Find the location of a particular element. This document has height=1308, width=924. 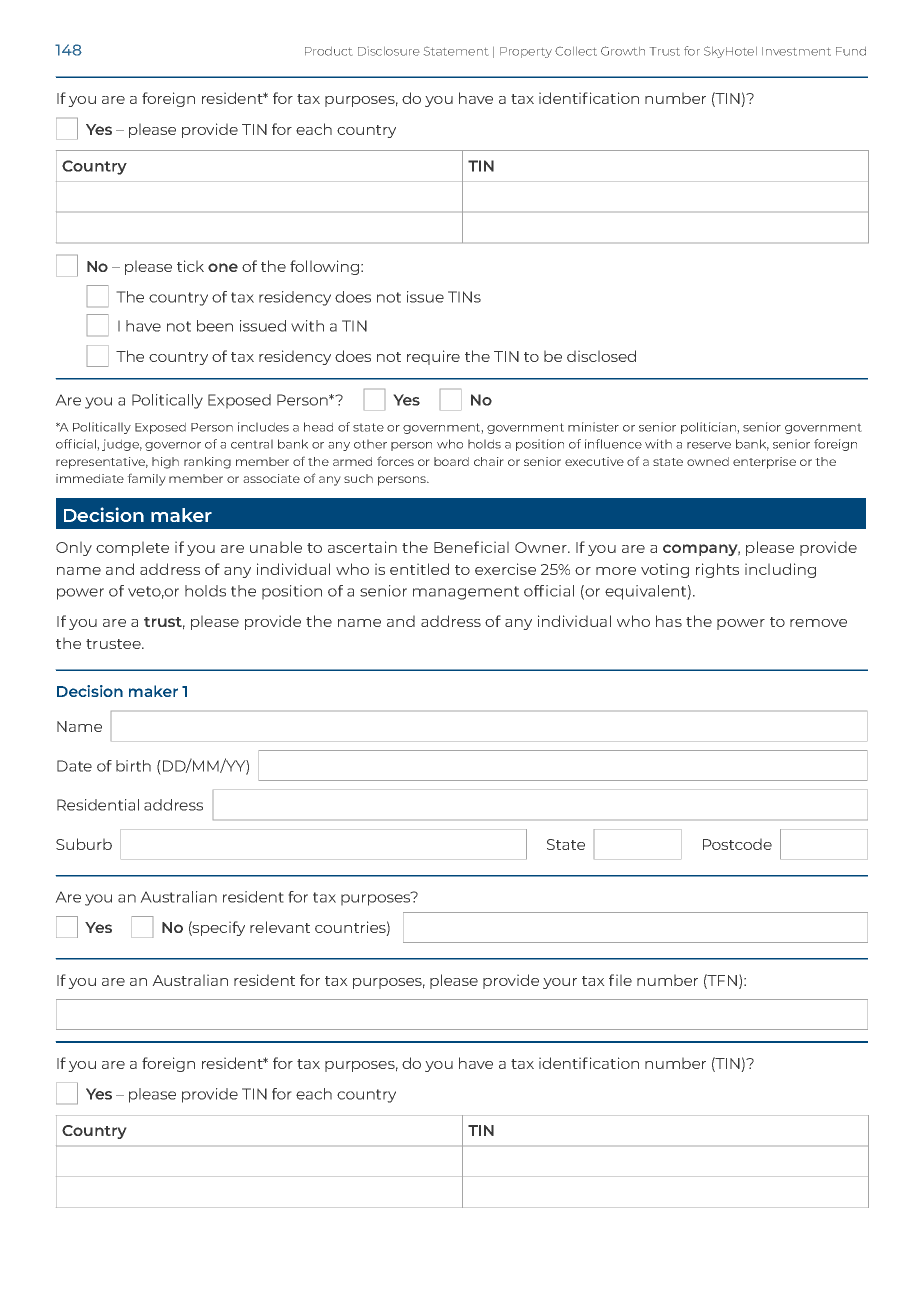

Beneficial is located at coordinates (471, 547).
